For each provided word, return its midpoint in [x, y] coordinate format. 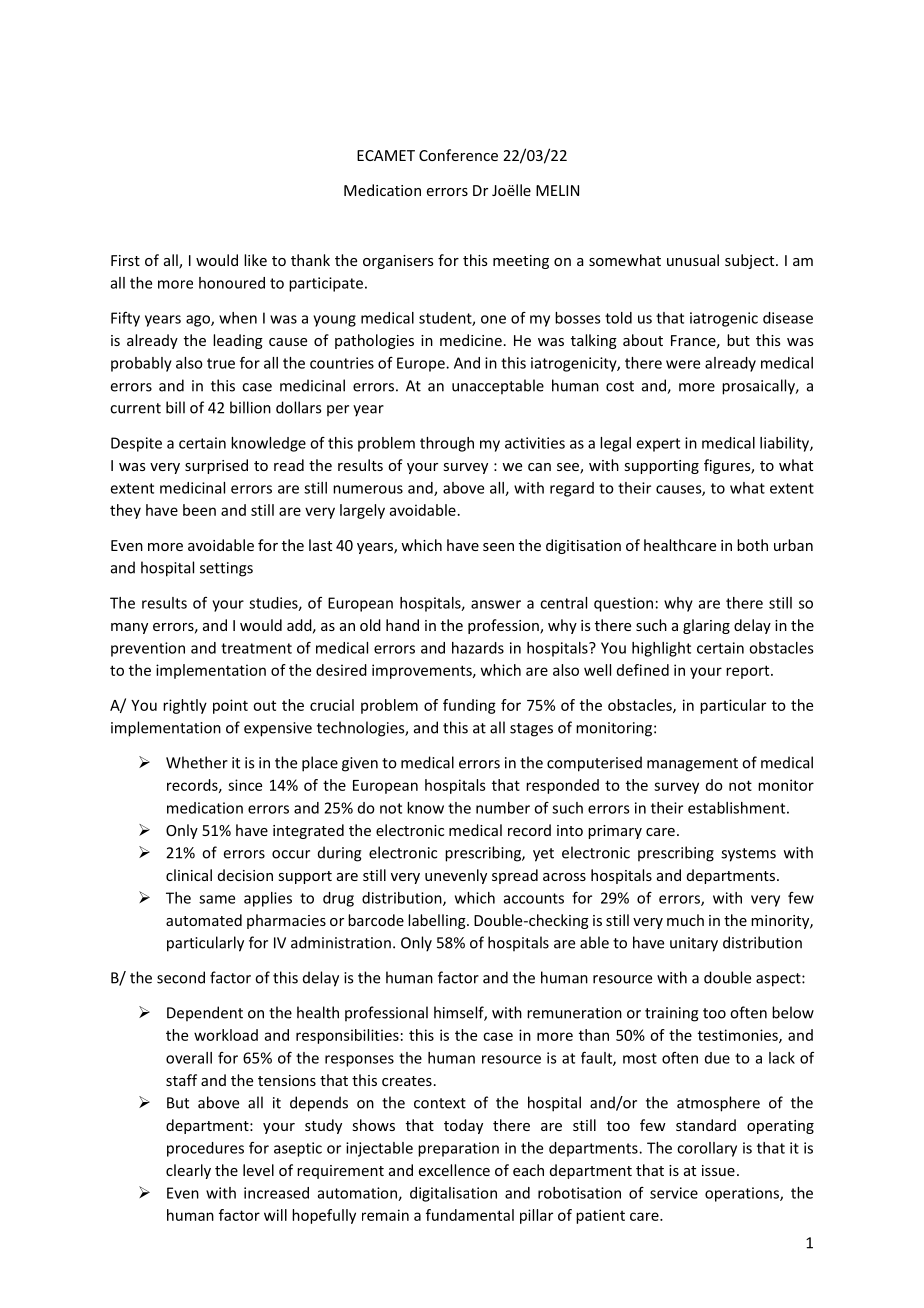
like [255, 260]
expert [658, 445]
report [749, 672]
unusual [693, 260]
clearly [188, 1171]
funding [469, 706]
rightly [185, 706]
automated [204, 920]
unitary [694, 944]
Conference [458, 155]
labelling [438, 921]
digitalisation [453, 1194]
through [447, 444]
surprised [216, 466]
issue [718, 1170]
